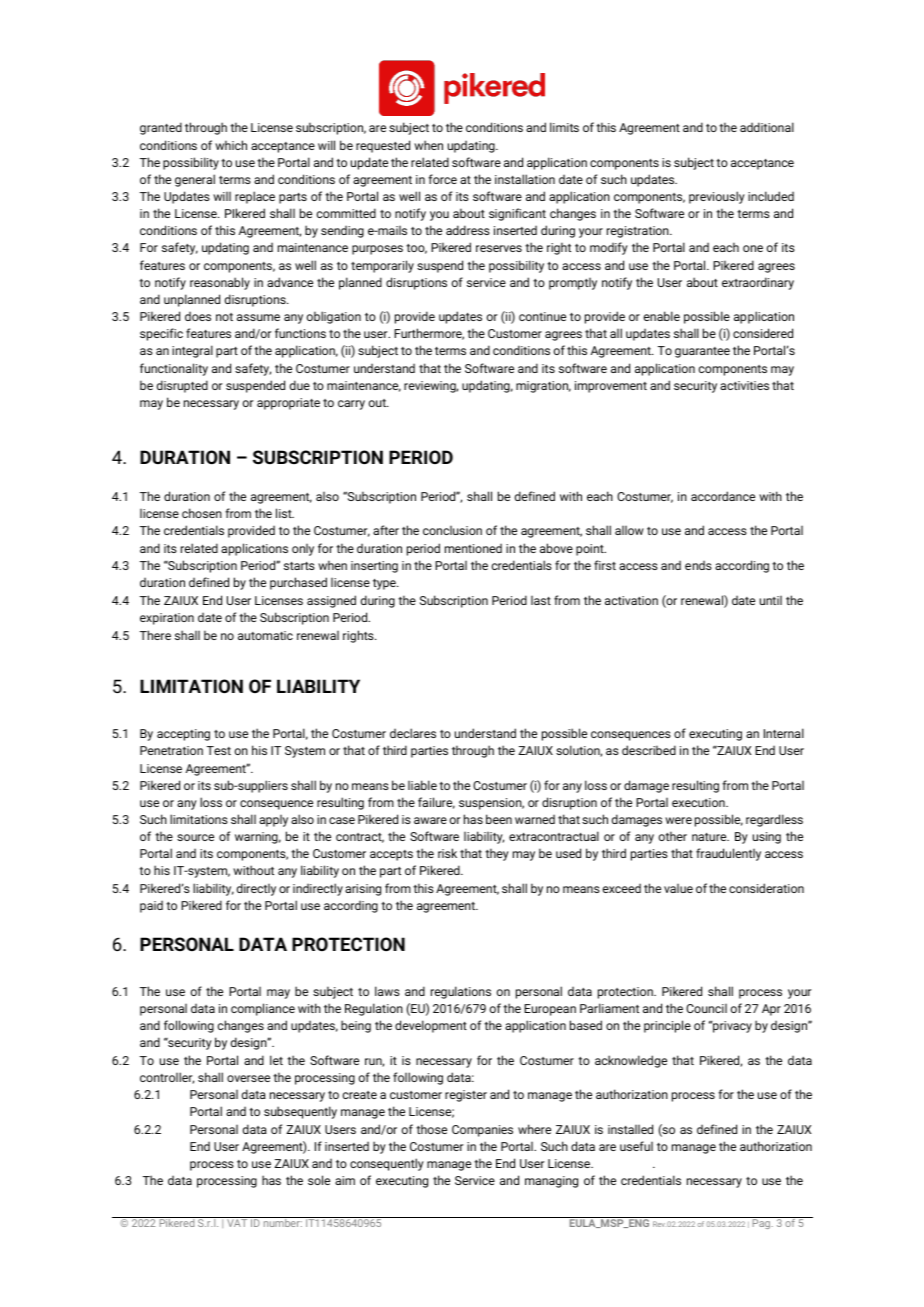 This screenshot has width=924, height=1307. Describe the element at coordinates (636, 1146) in the screenshot. I see `useful` at that location.
